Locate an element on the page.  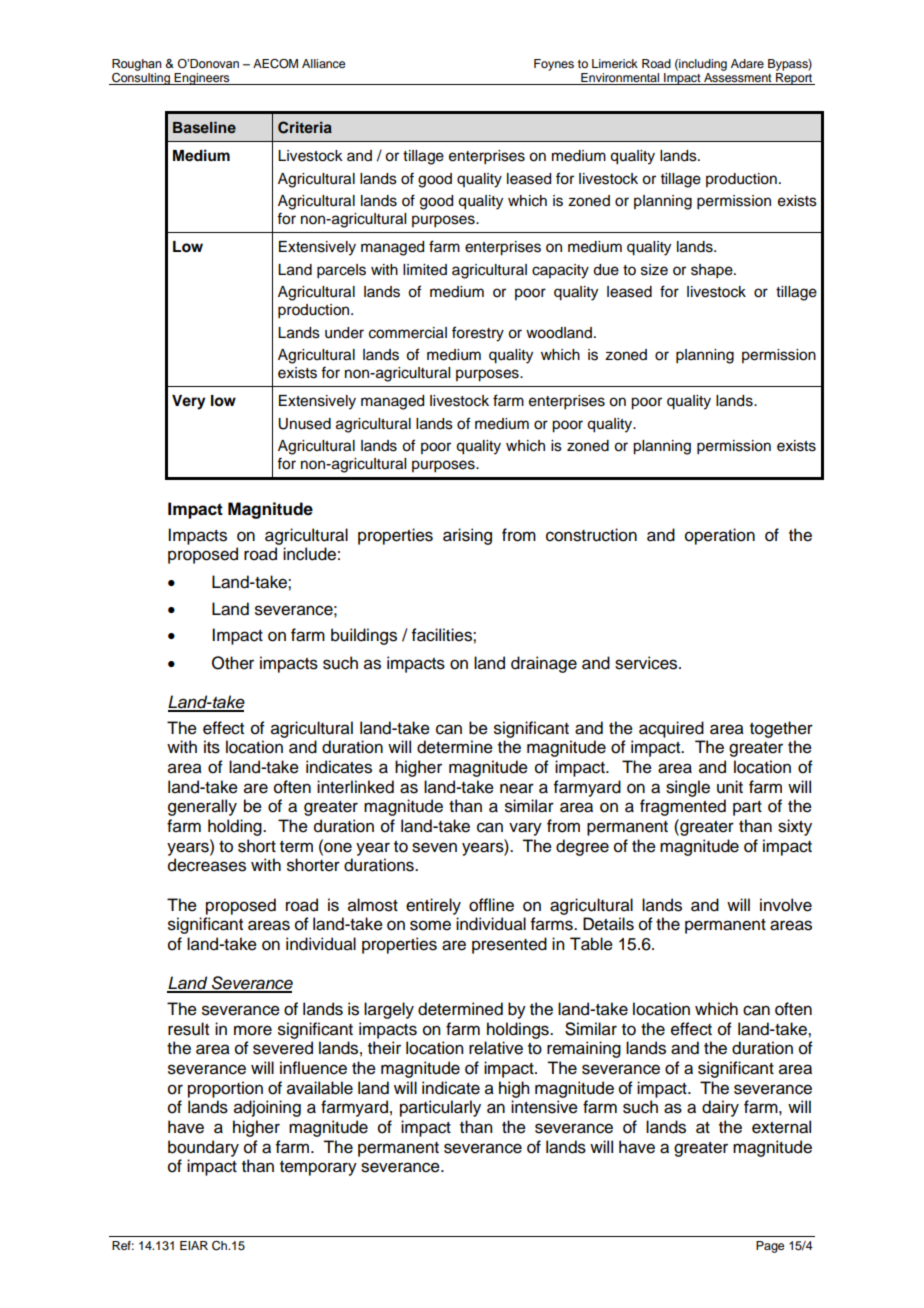
forestry is located at coordinates (478, 334).
